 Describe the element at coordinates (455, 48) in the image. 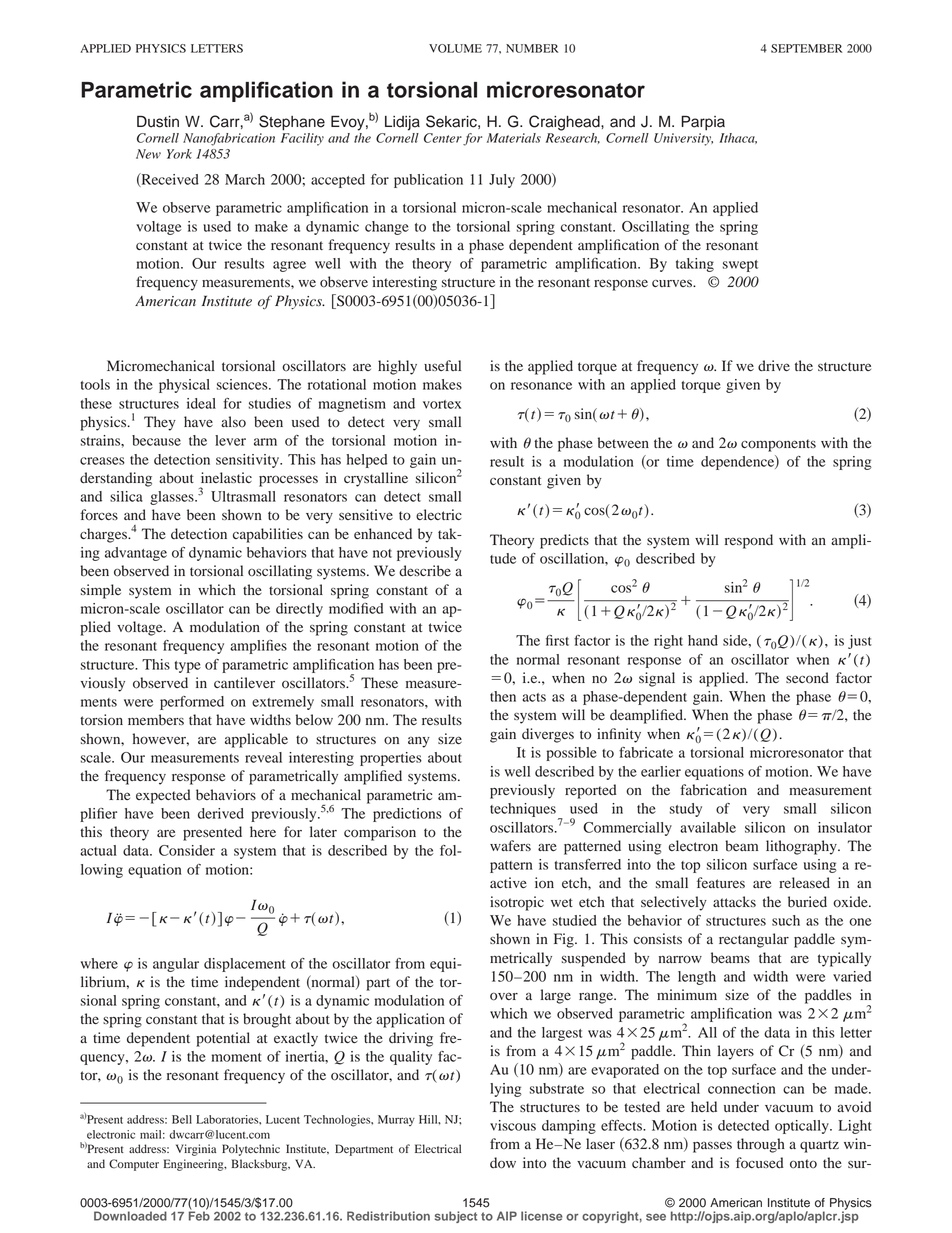

I see `VOLUME` at that location.
